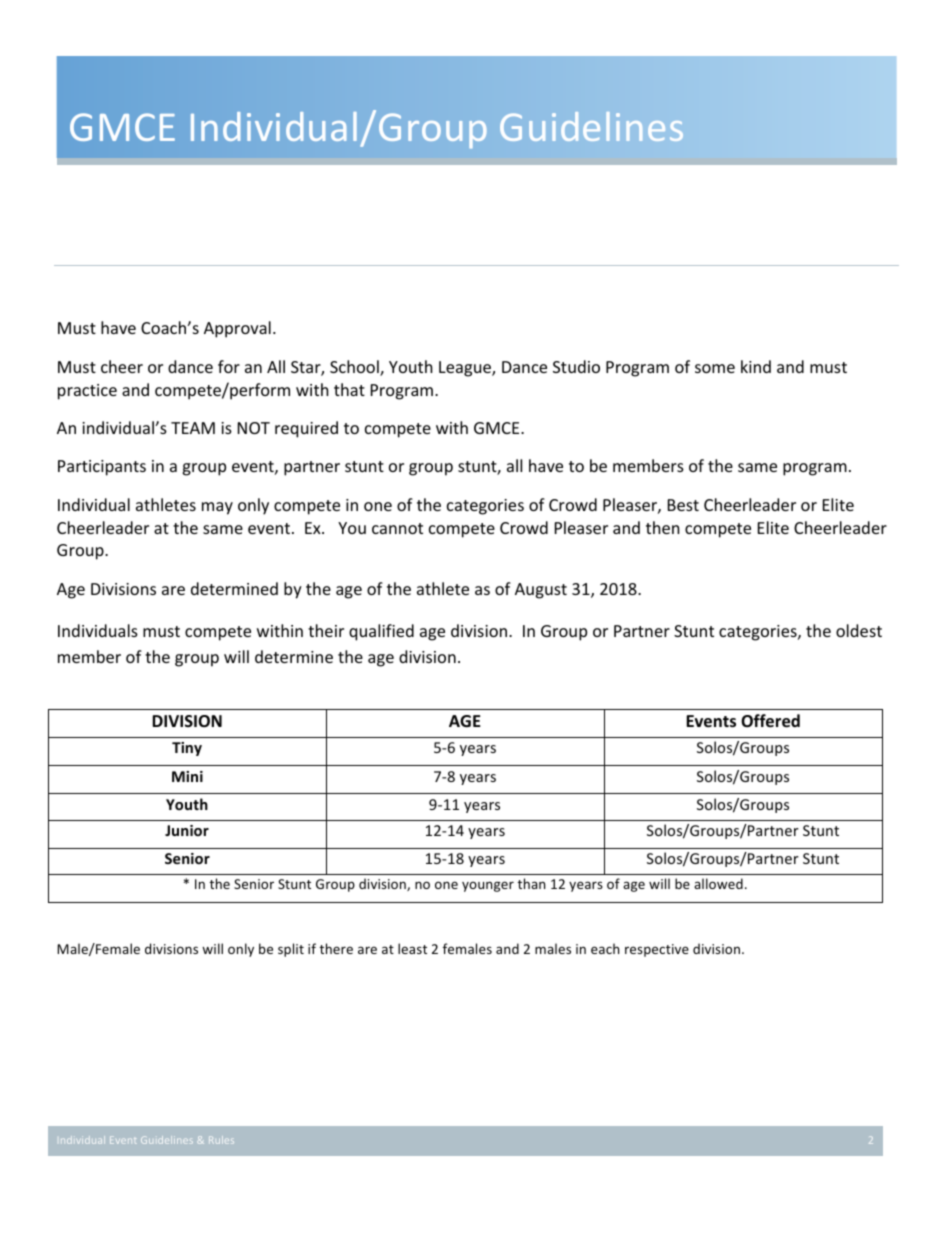  What do you see at coordinates (326, 630) in the document?
I see `their` at bounding box center [326, 630].
